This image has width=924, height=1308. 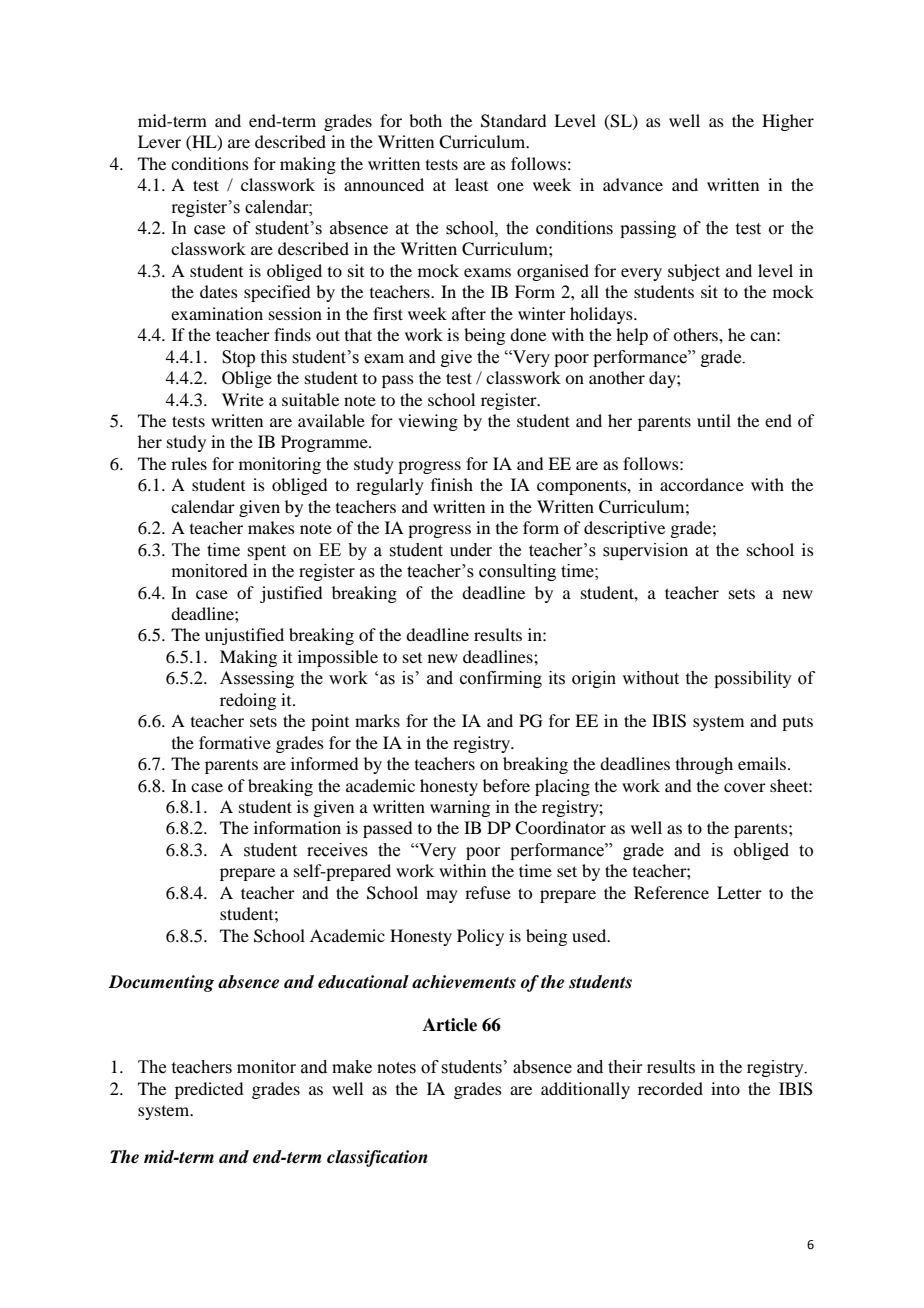 What do you see at coordinates (189, 463) in the image?
I see `rules` at bounding box center [189, 463].
